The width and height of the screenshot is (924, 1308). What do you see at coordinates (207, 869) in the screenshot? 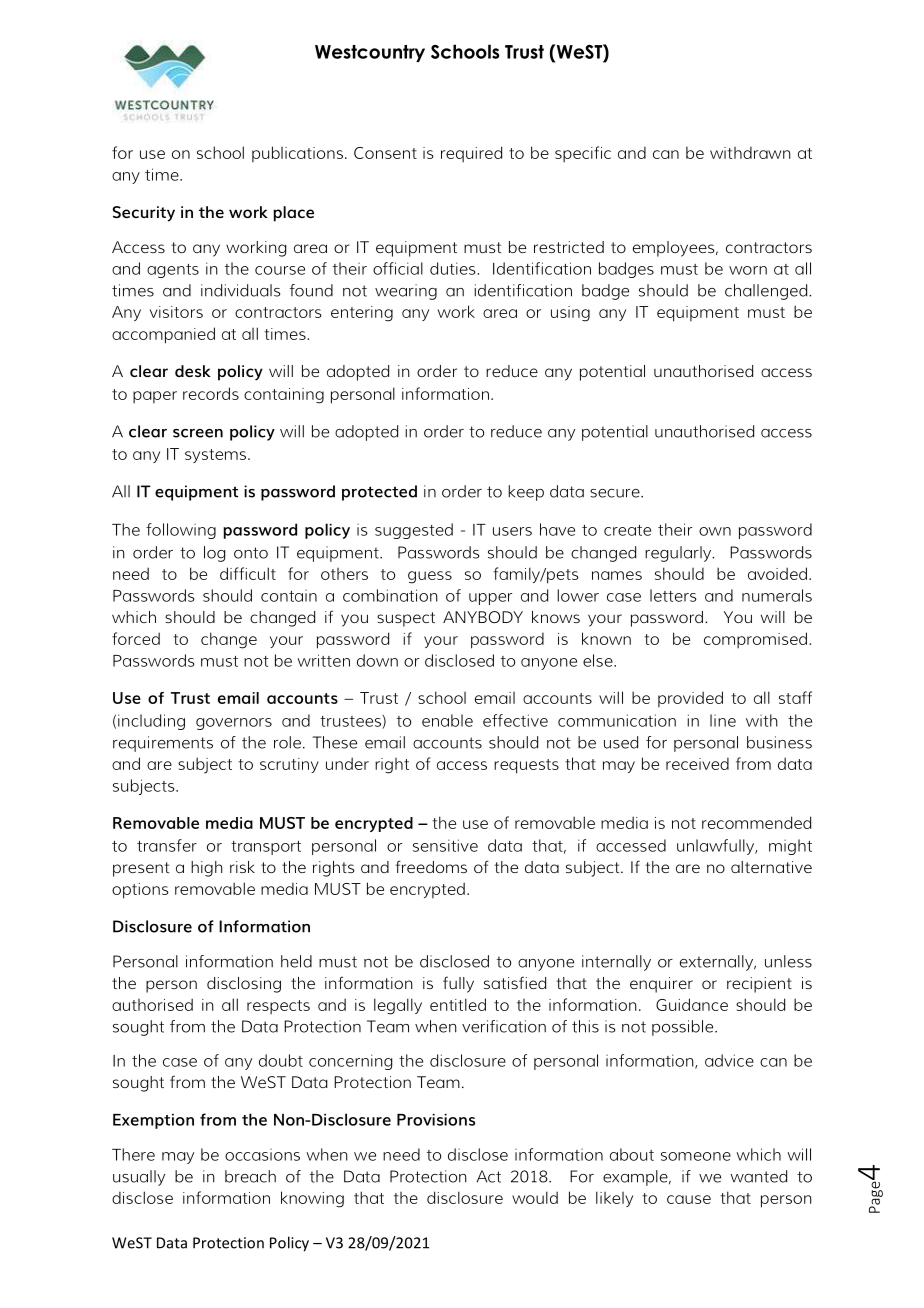
I see `high` at bounding box center [207, 869].
